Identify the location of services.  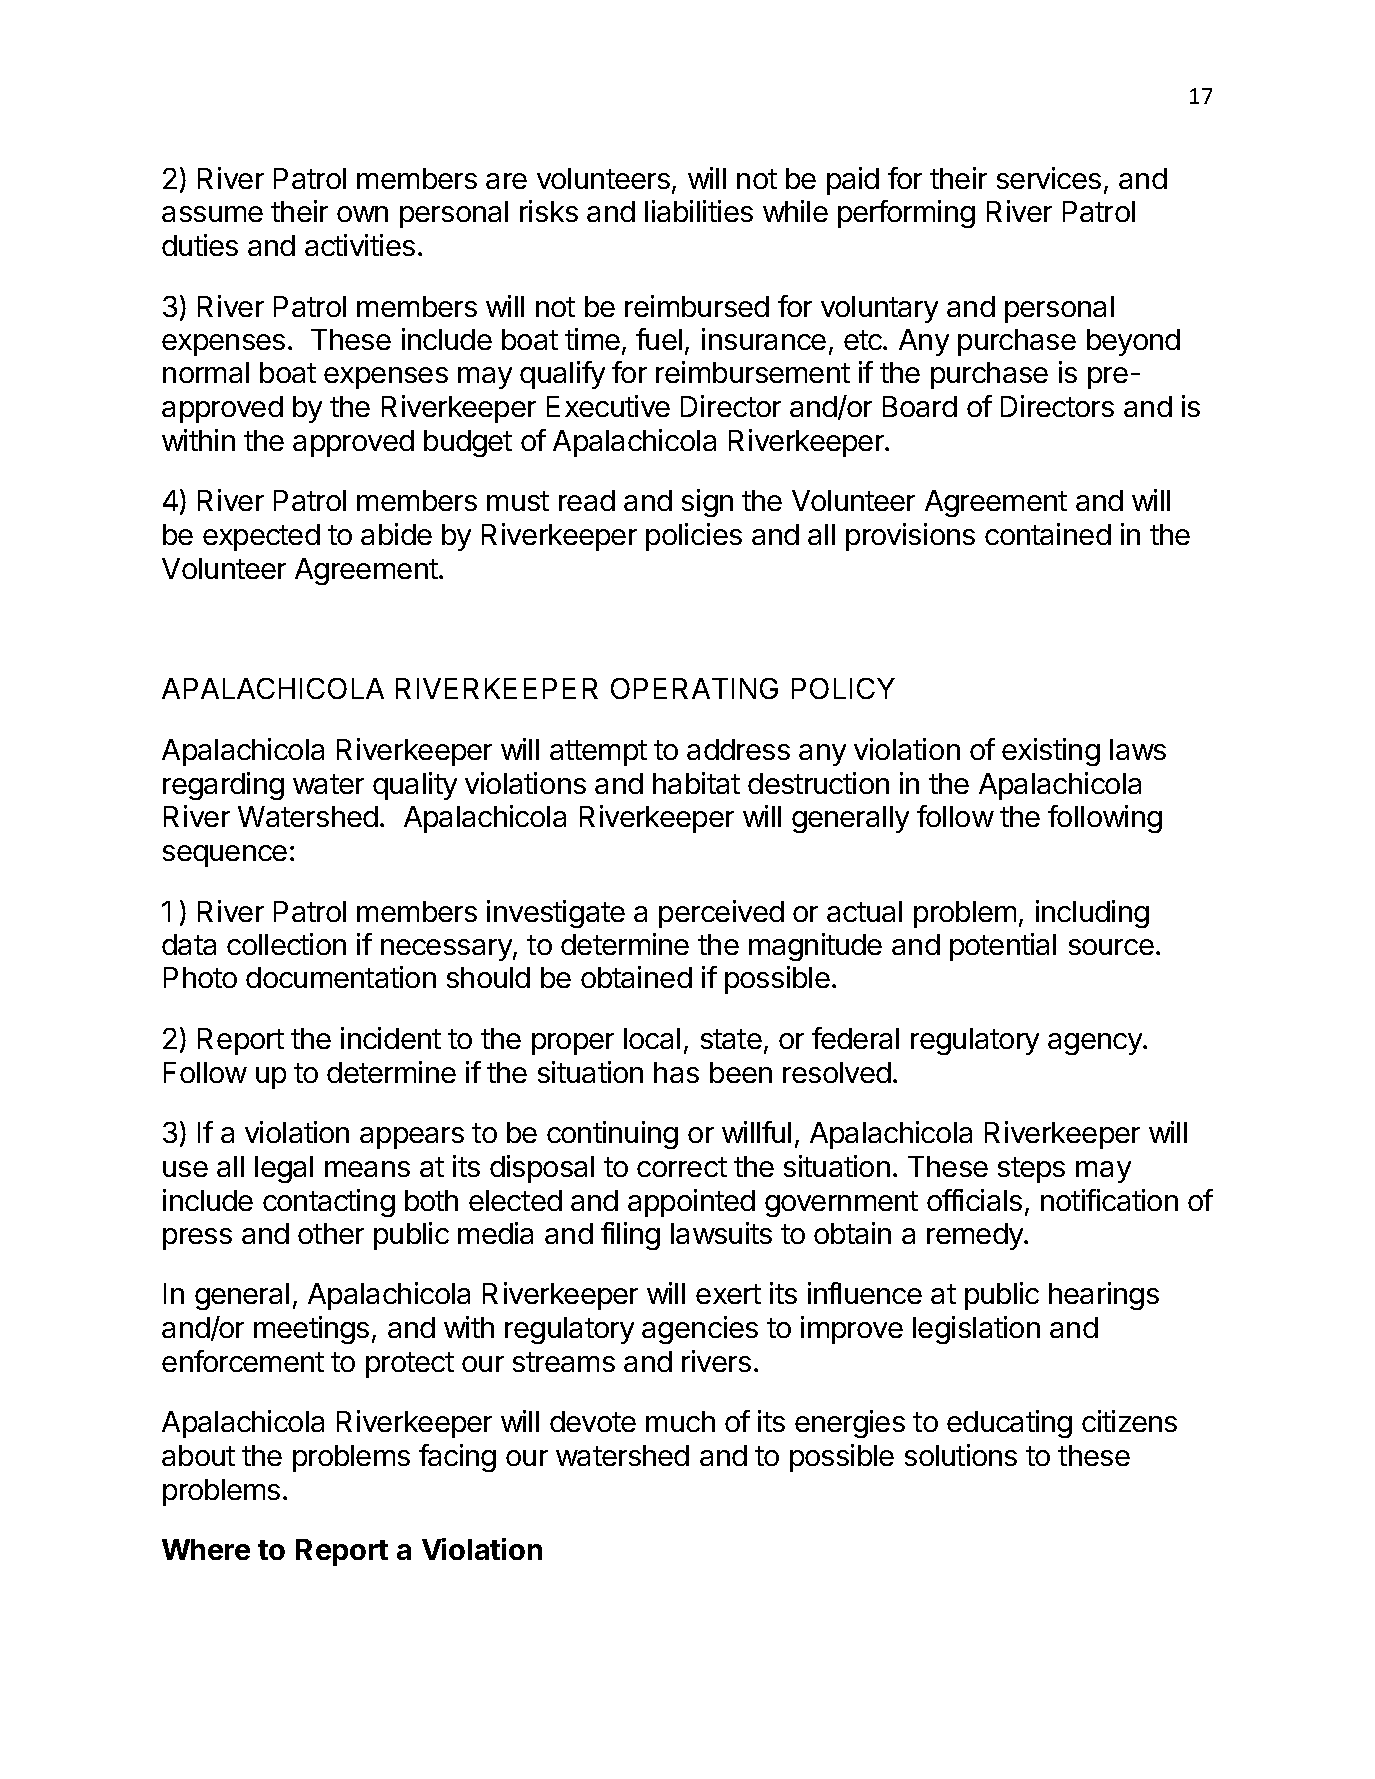
(1049, 178).
